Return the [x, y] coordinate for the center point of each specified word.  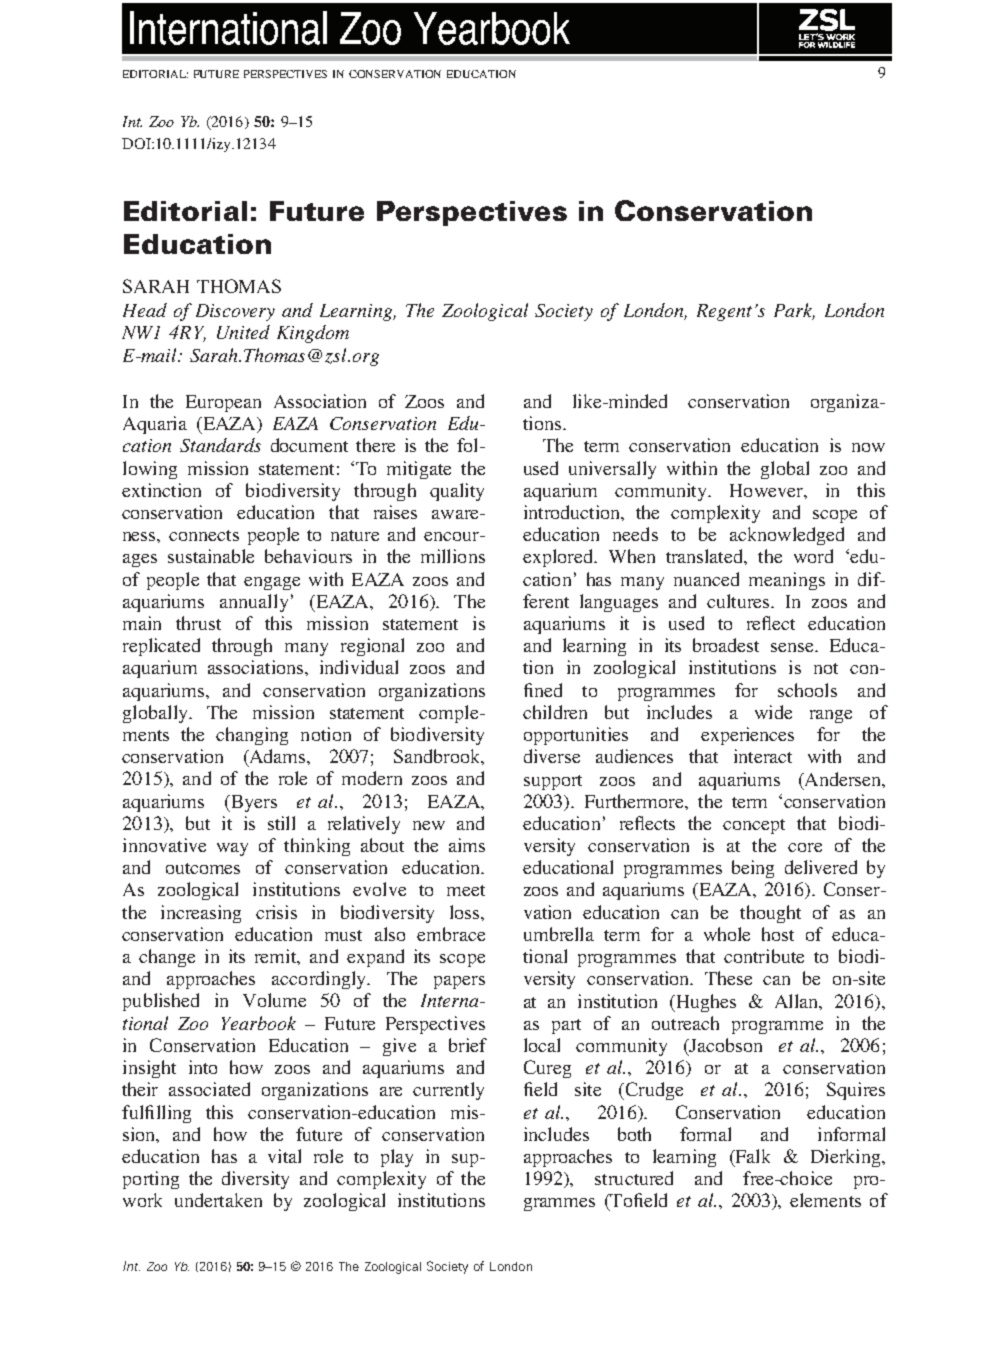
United [243, 332]
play [397, 1158]
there [375, 445]
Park [794, 311]
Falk [751, 1157]
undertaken [218, 1200]
